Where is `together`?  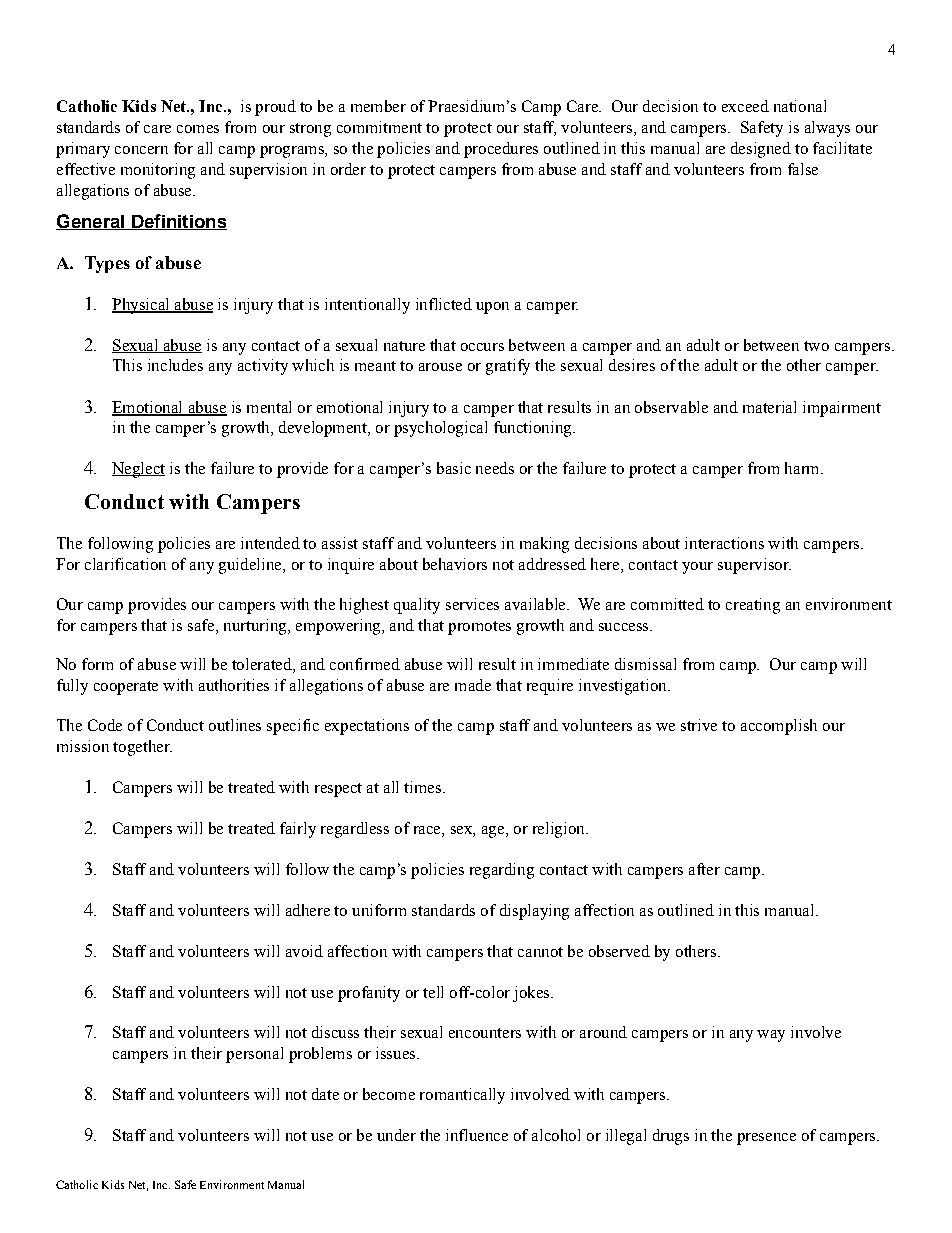 together is located at coordinates (142, 748).
